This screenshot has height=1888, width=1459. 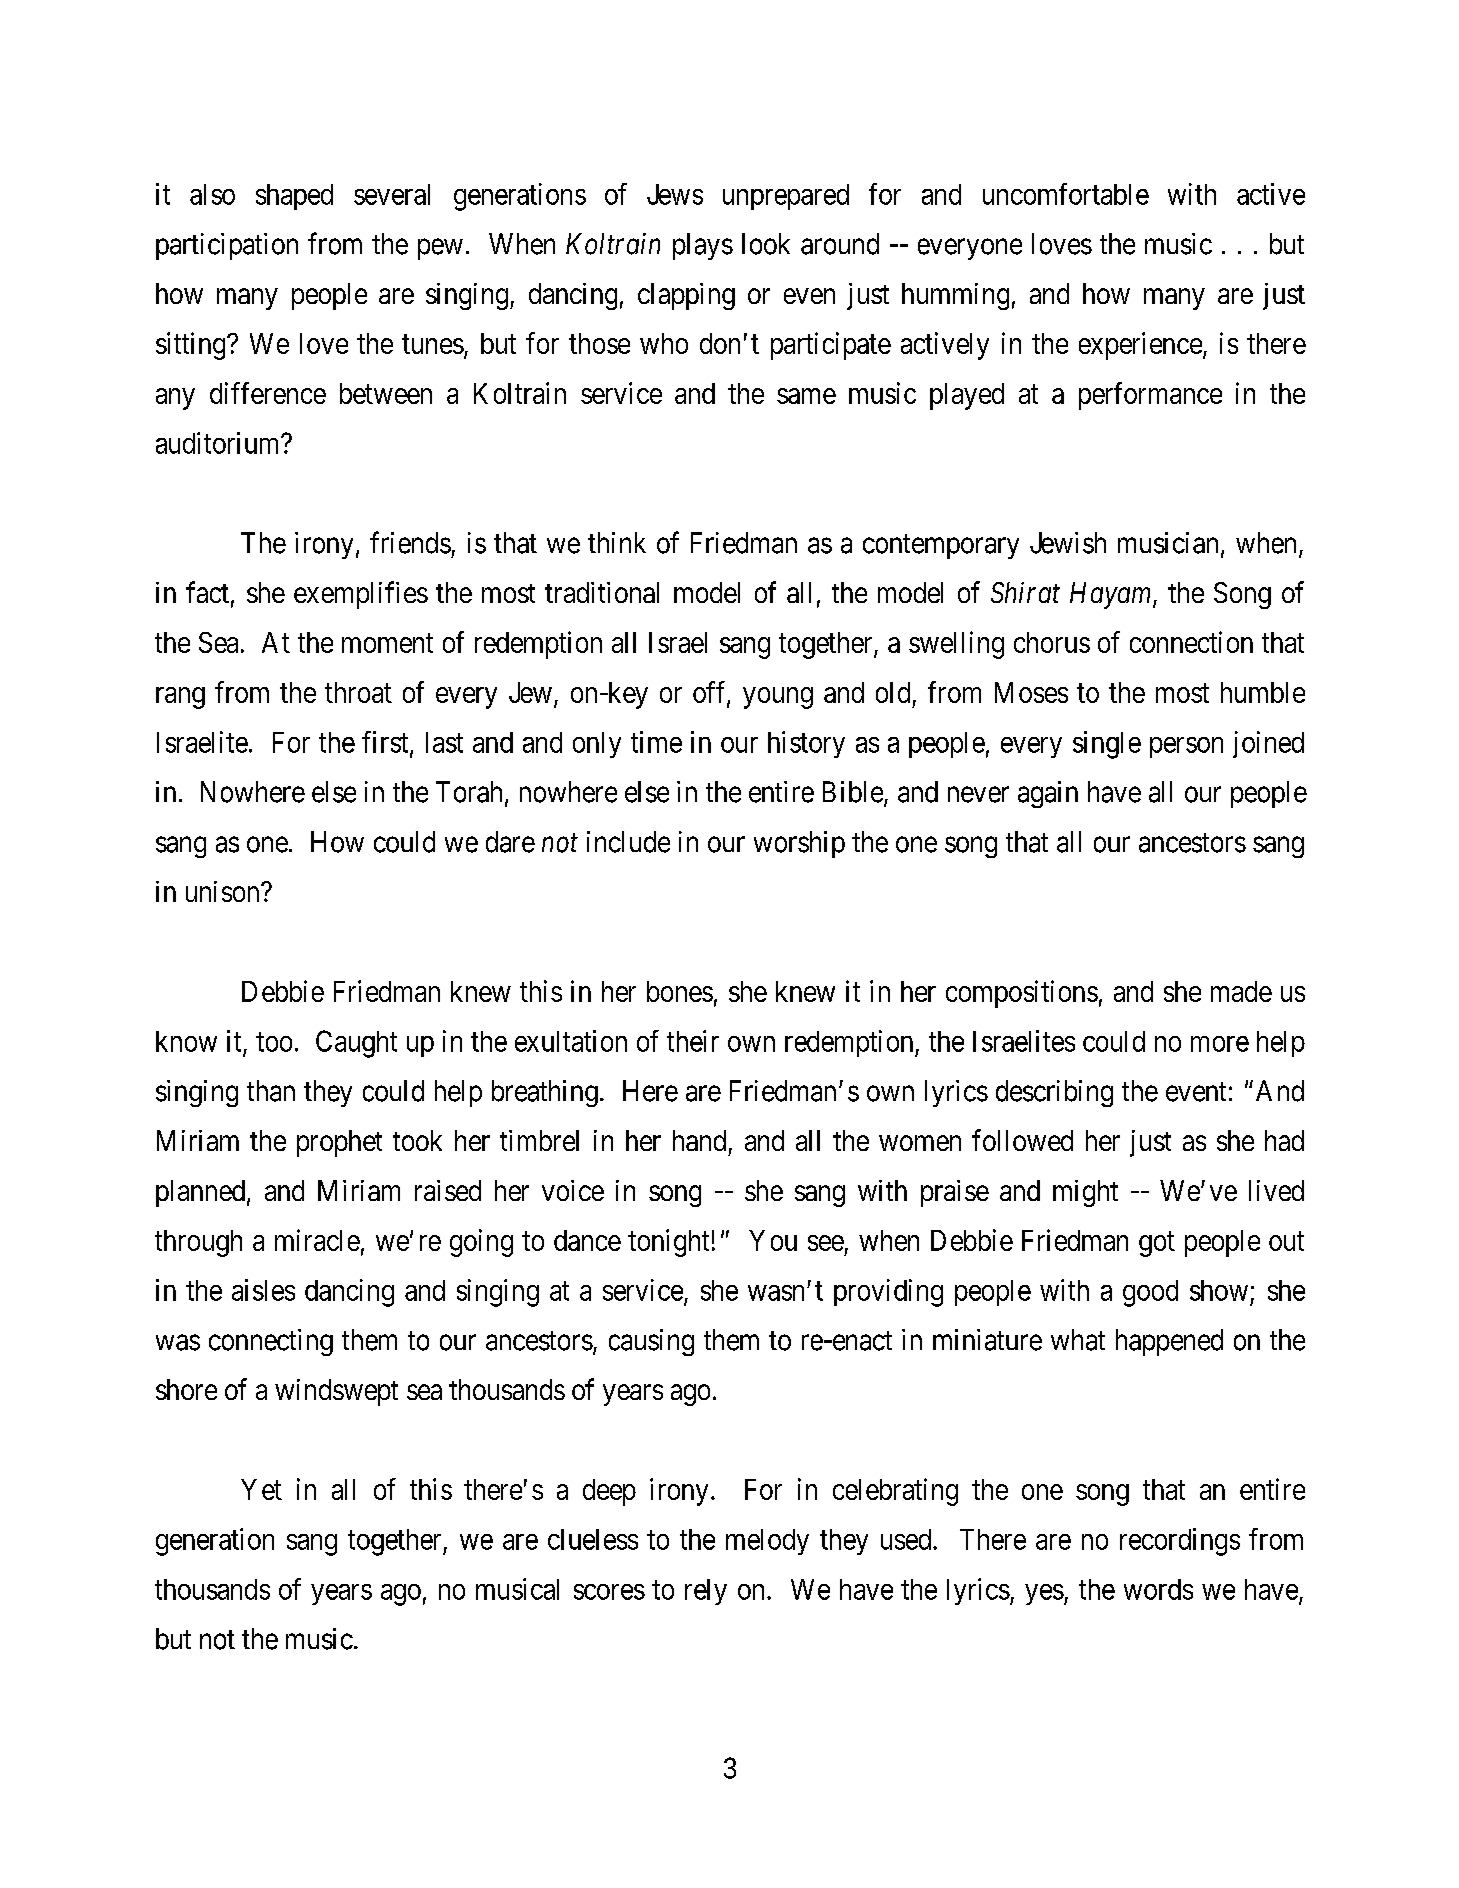 What do you see at coordinates (1157, 1244) in the screenshot?
I see `got` at bounding box center [1157, 1244].
